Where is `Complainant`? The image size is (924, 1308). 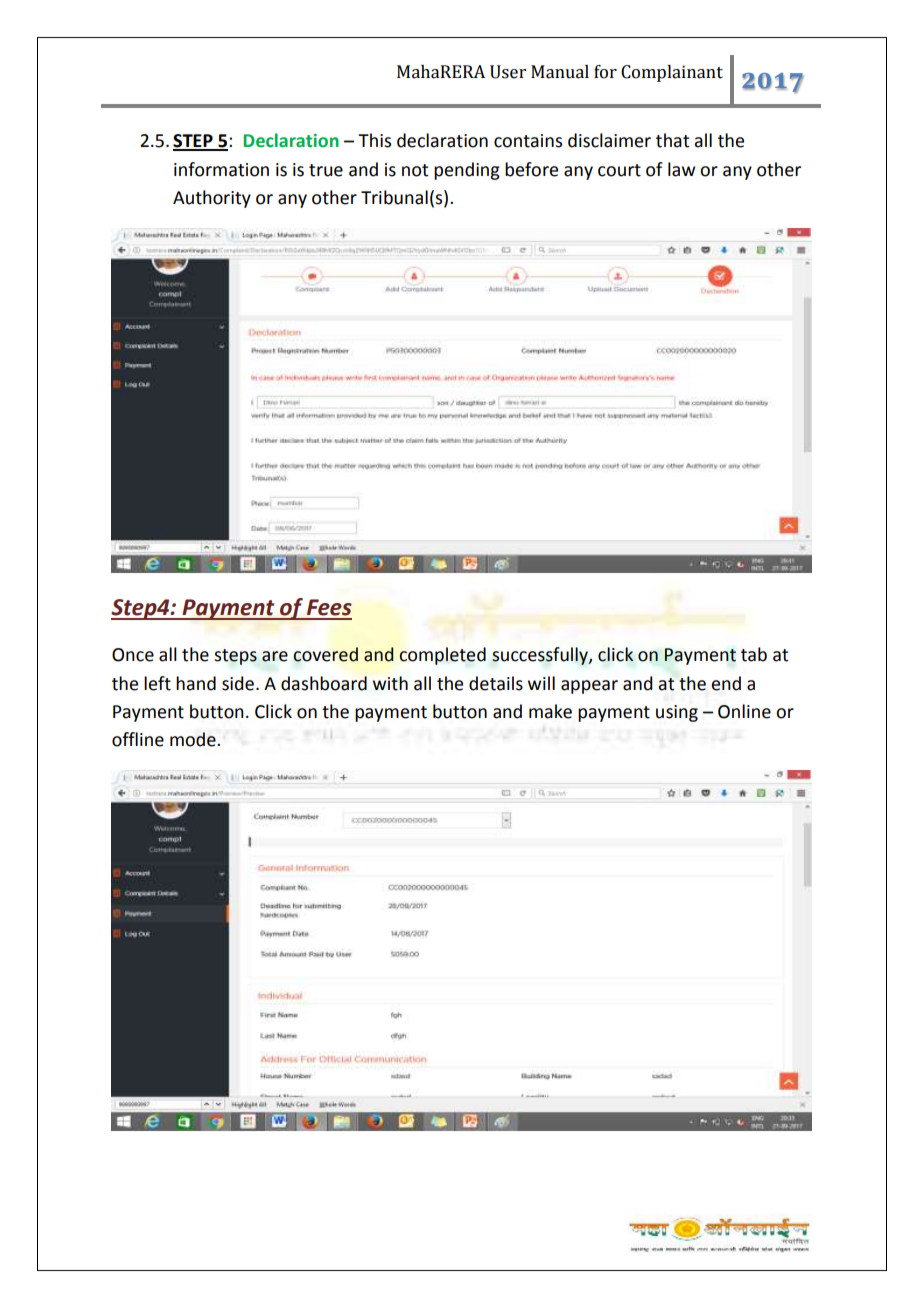
Complainant is located at coordinates (672, 73).
